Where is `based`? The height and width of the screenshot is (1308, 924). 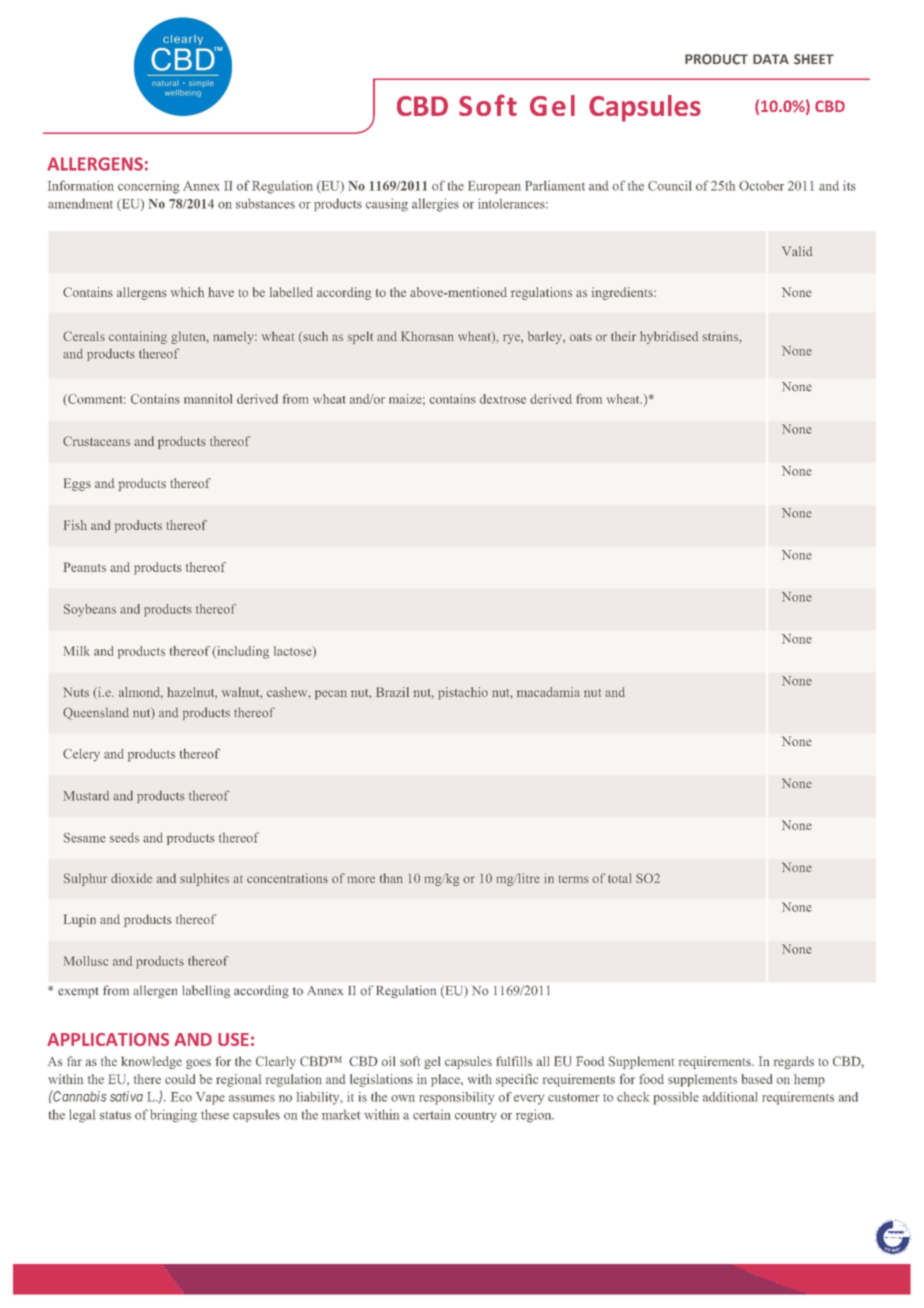 based is located at coordinates (756, 1079).
